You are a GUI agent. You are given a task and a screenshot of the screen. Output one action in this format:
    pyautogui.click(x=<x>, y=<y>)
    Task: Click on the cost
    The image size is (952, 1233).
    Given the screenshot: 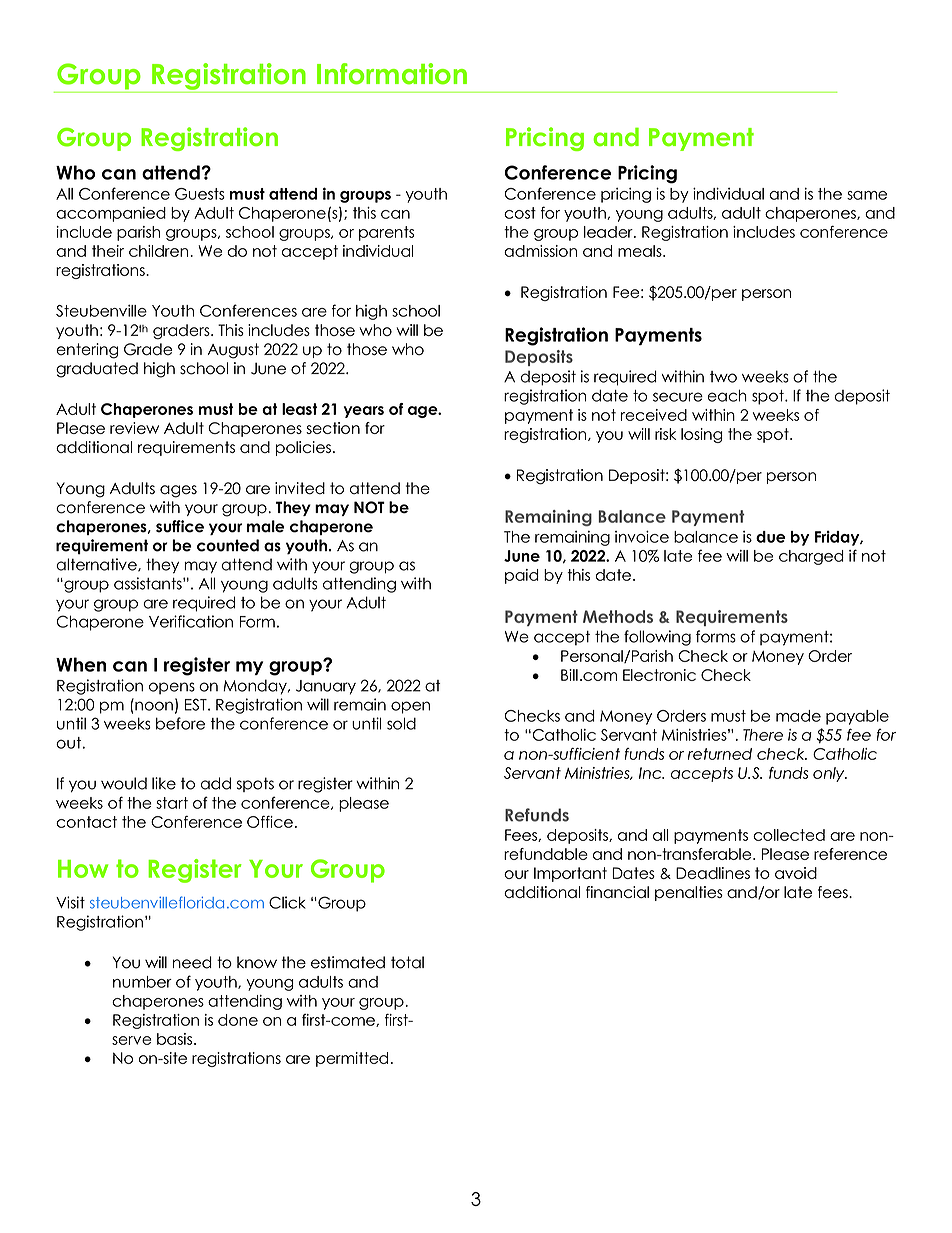 What is the action you would take?
    pyautogui.click(x=520, y=213)
